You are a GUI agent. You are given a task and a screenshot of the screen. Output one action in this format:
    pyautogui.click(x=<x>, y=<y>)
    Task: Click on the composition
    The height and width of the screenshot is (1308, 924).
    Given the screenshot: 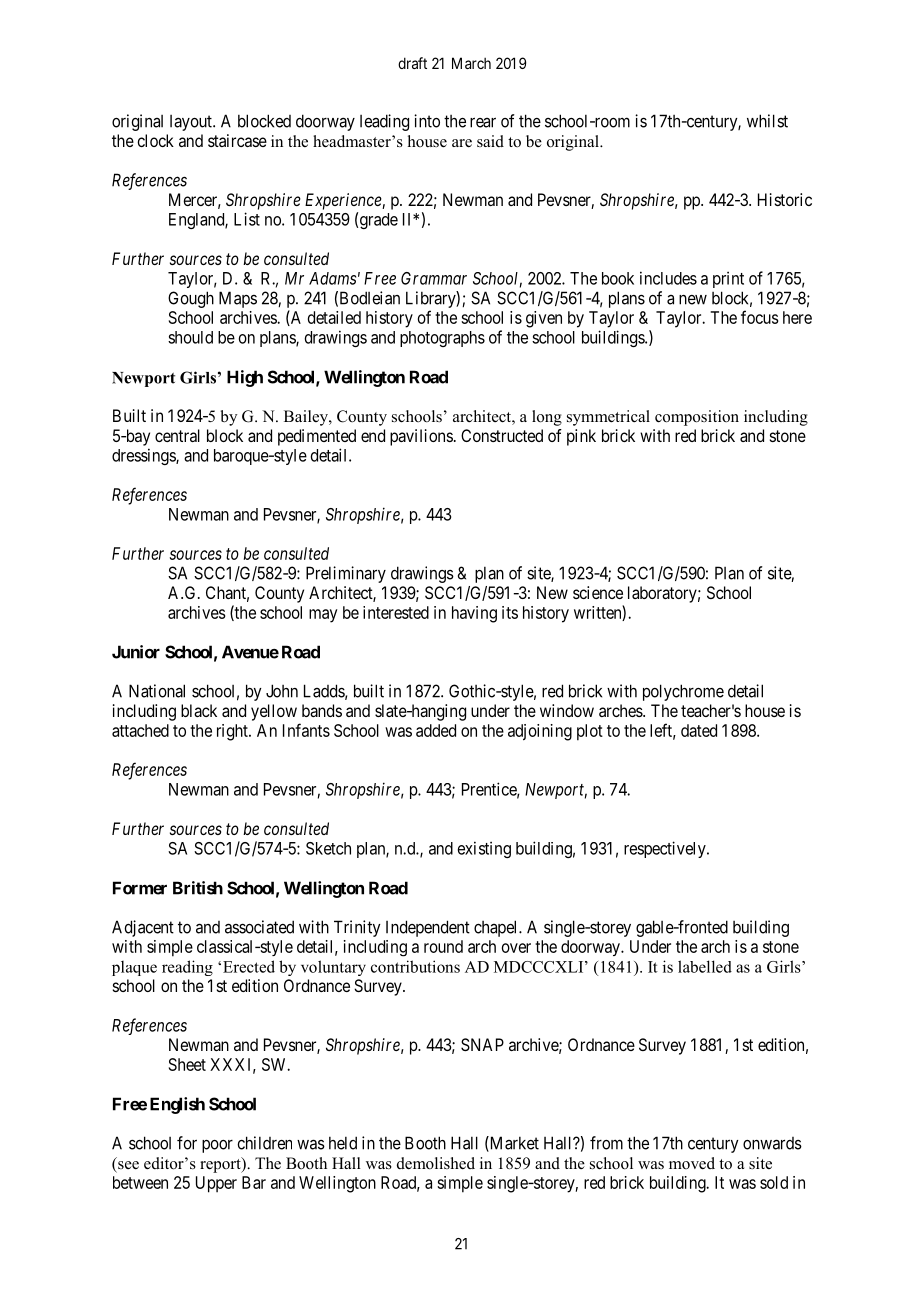 What is the action you would take?
    pyautogui.click(x=697, y=418)
